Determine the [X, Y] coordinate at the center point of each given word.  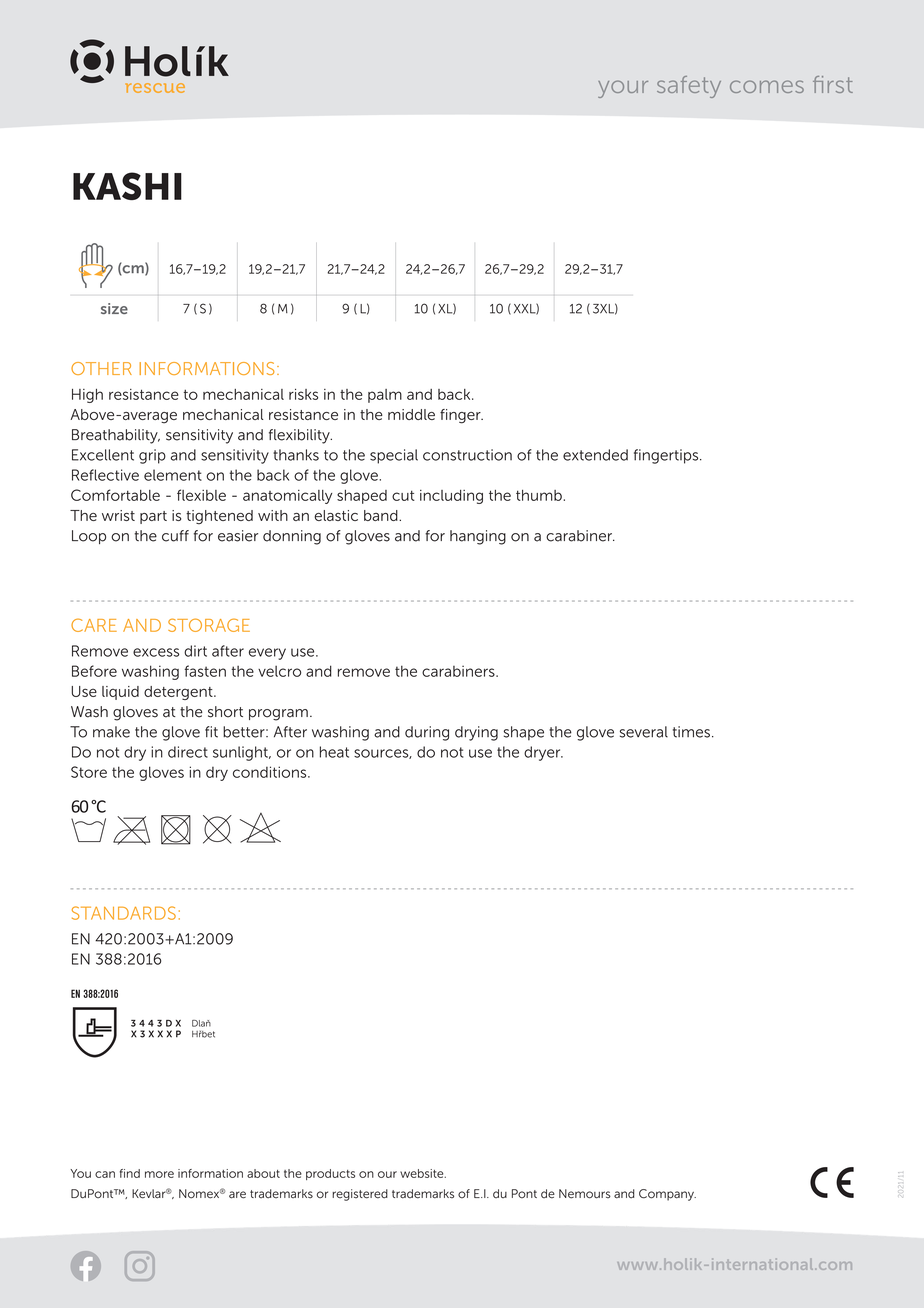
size [114, 308]
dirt [195, 651]
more [159, 1174]
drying [476, 733]
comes [767, 86]
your [623, 89]
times [691, 732]
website [423, 1173]
